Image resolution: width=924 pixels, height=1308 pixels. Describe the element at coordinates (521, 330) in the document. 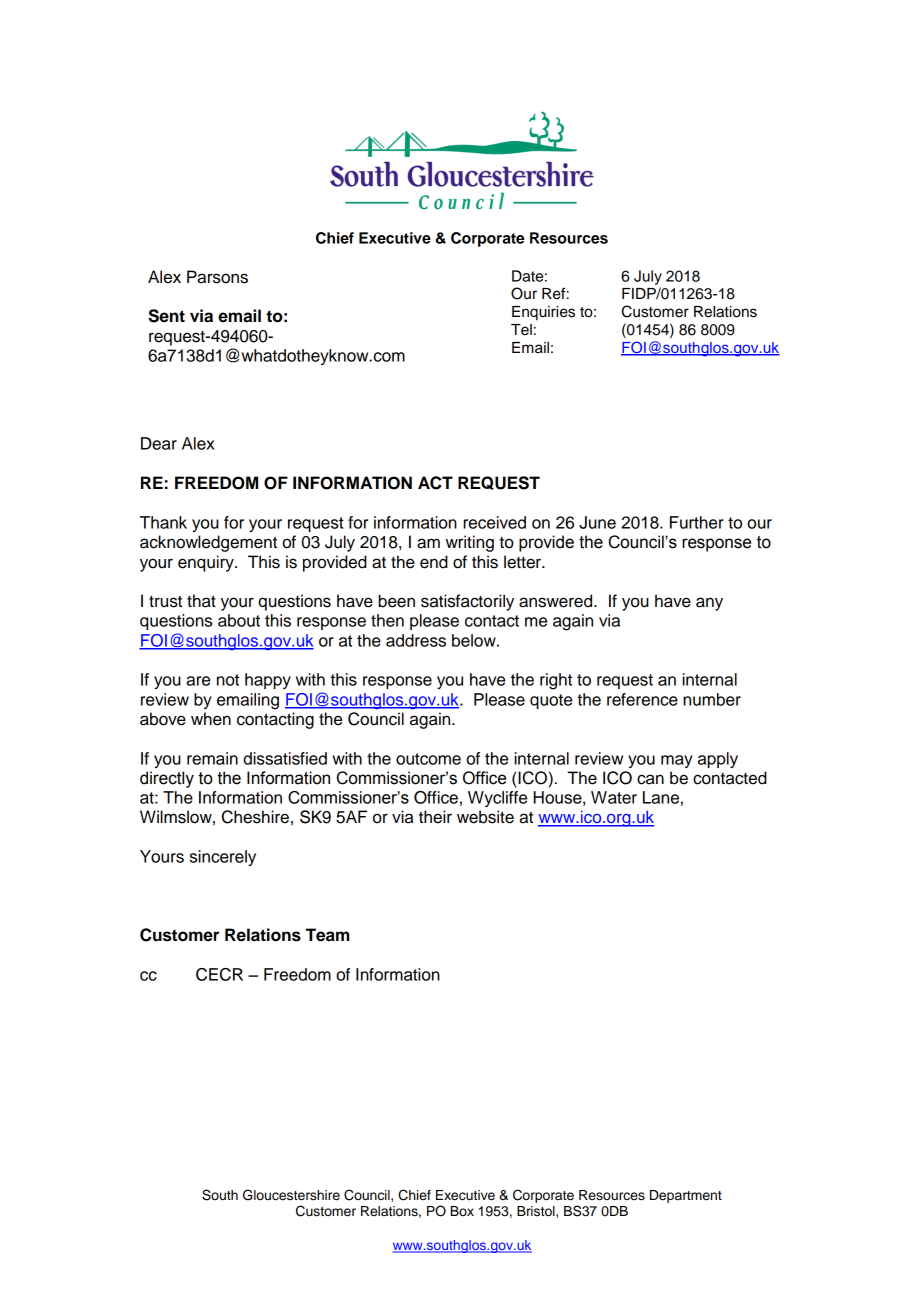

I see `Tel` at that location.
